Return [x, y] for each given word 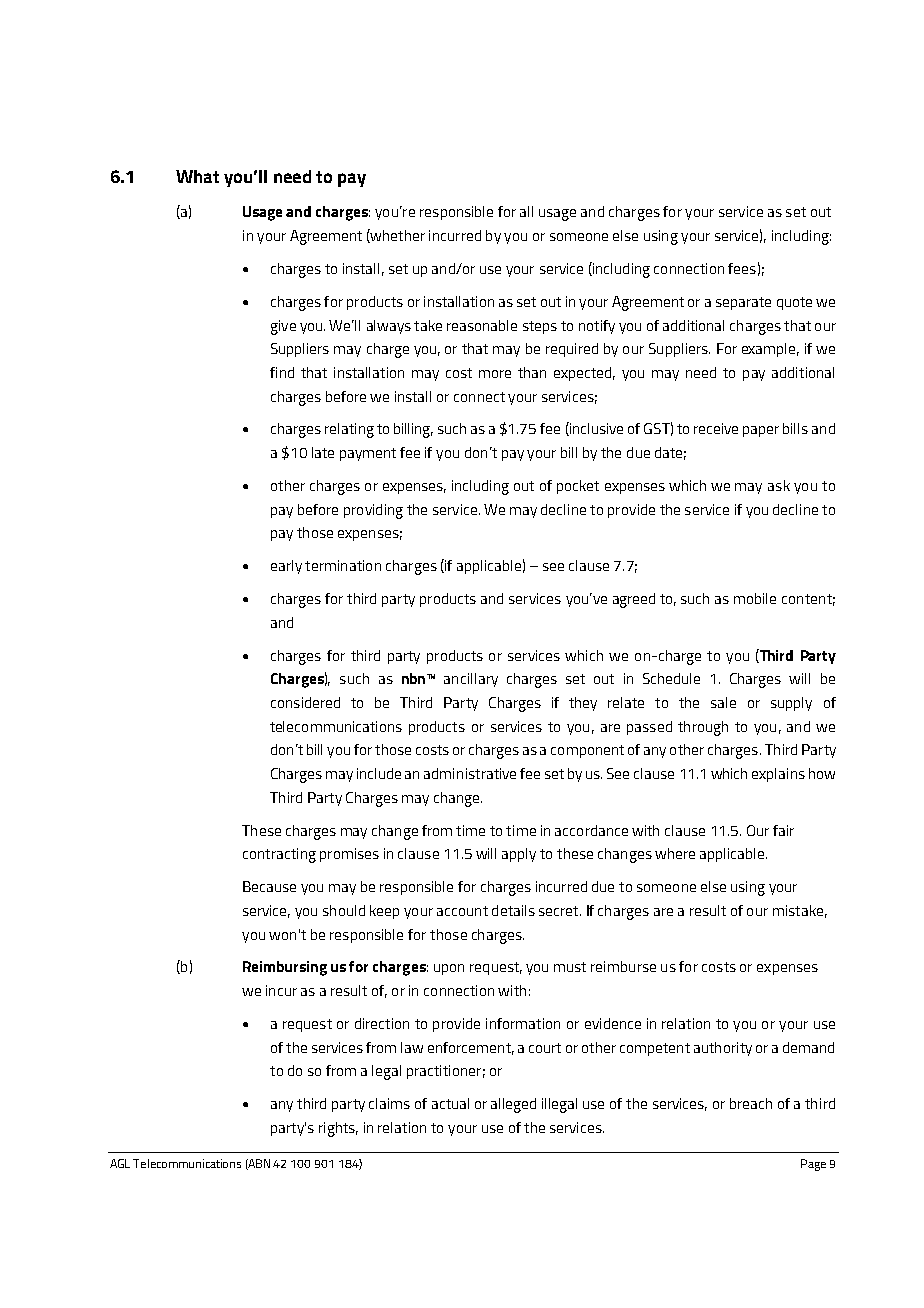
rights [338, 1129]
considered [305, 702]
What [197, 176]
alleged [513, 1105]
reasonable [482, 325]
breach [751, 1103]
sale [723, 702]
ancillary [471, 680]
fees [742, 268]
